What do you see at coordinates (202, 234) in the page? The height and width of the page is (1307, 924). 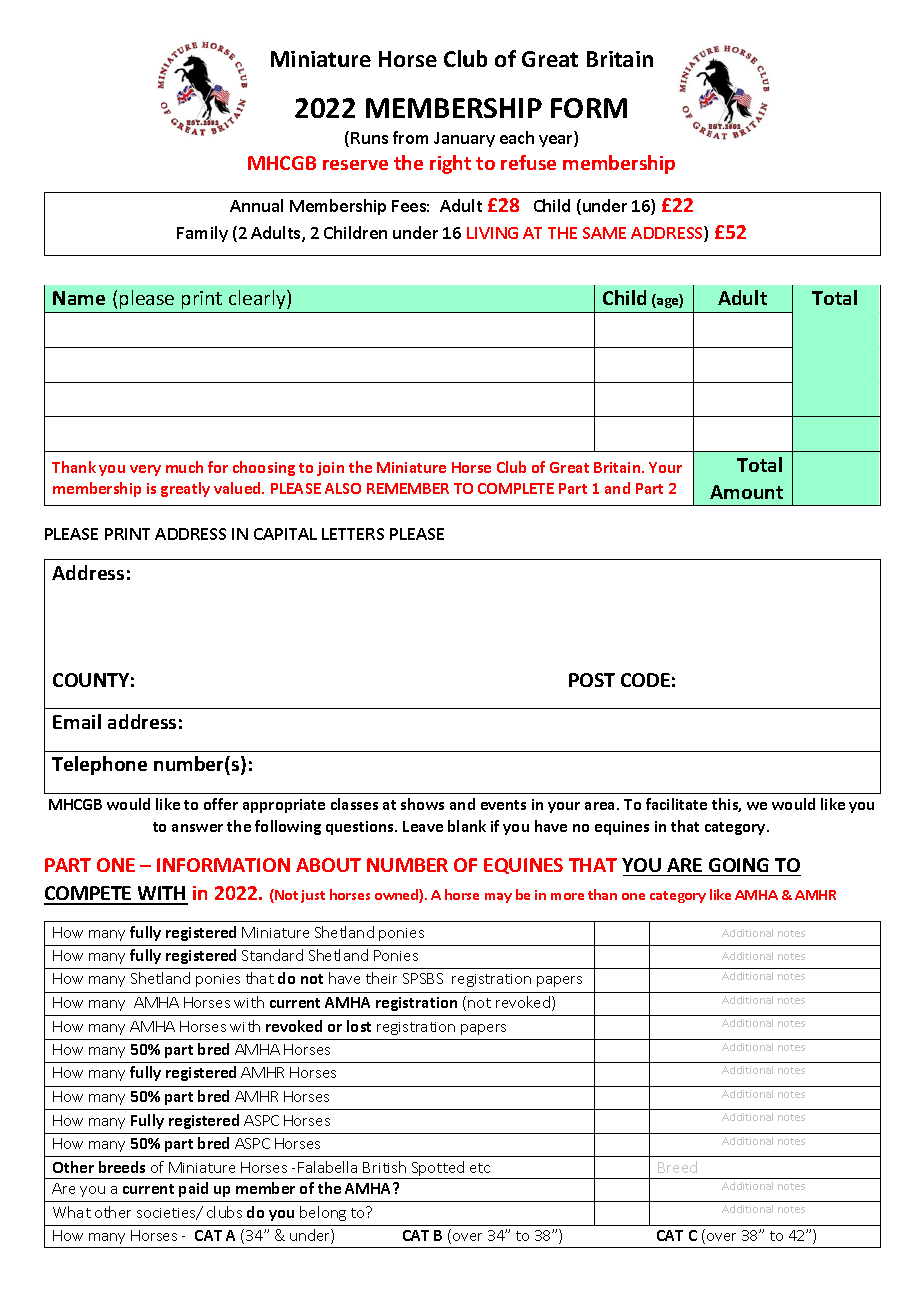 I see `Family` at bounding box center [202, 234].
